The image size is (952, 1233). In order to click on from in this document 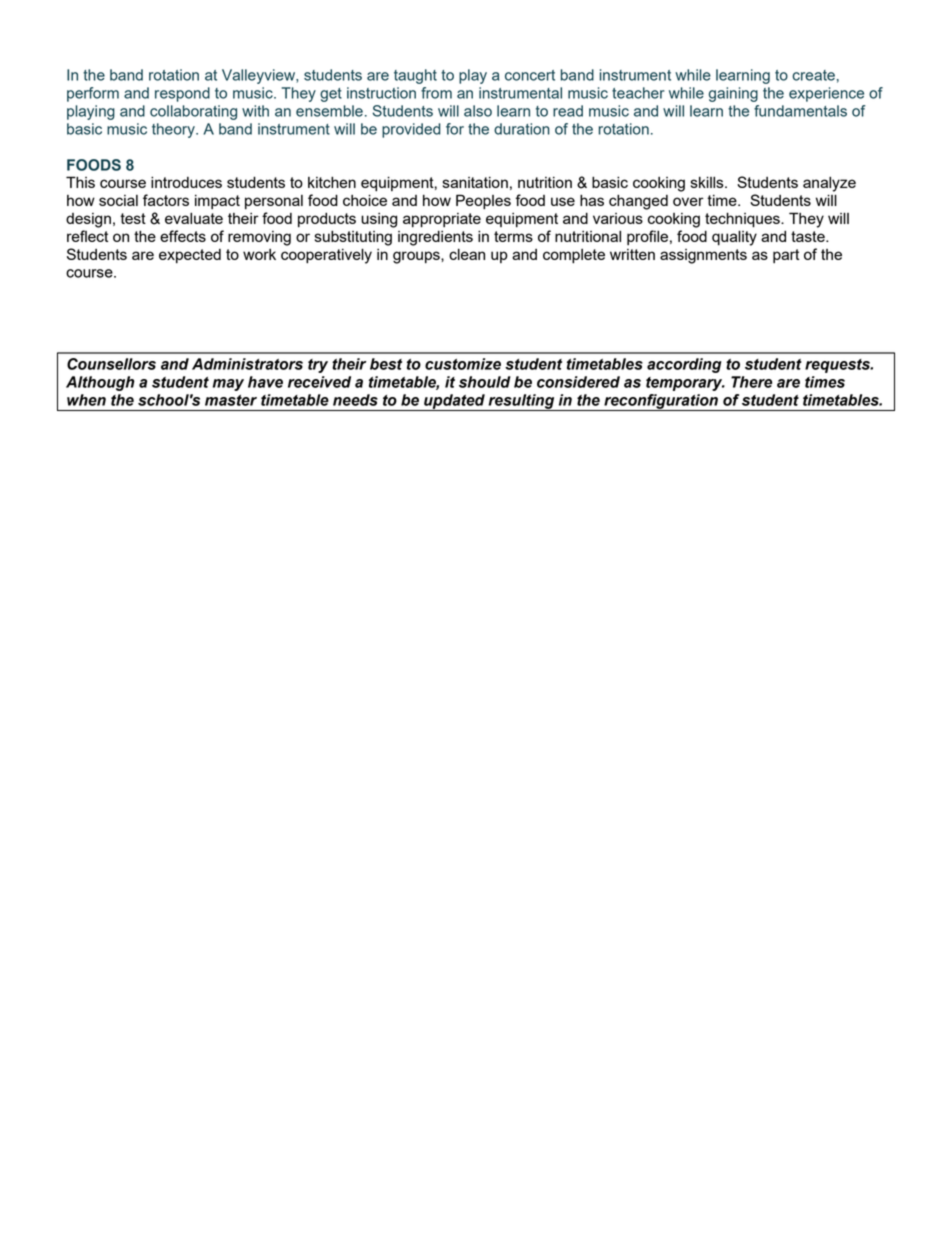, I will do `click(436, 93)`.
